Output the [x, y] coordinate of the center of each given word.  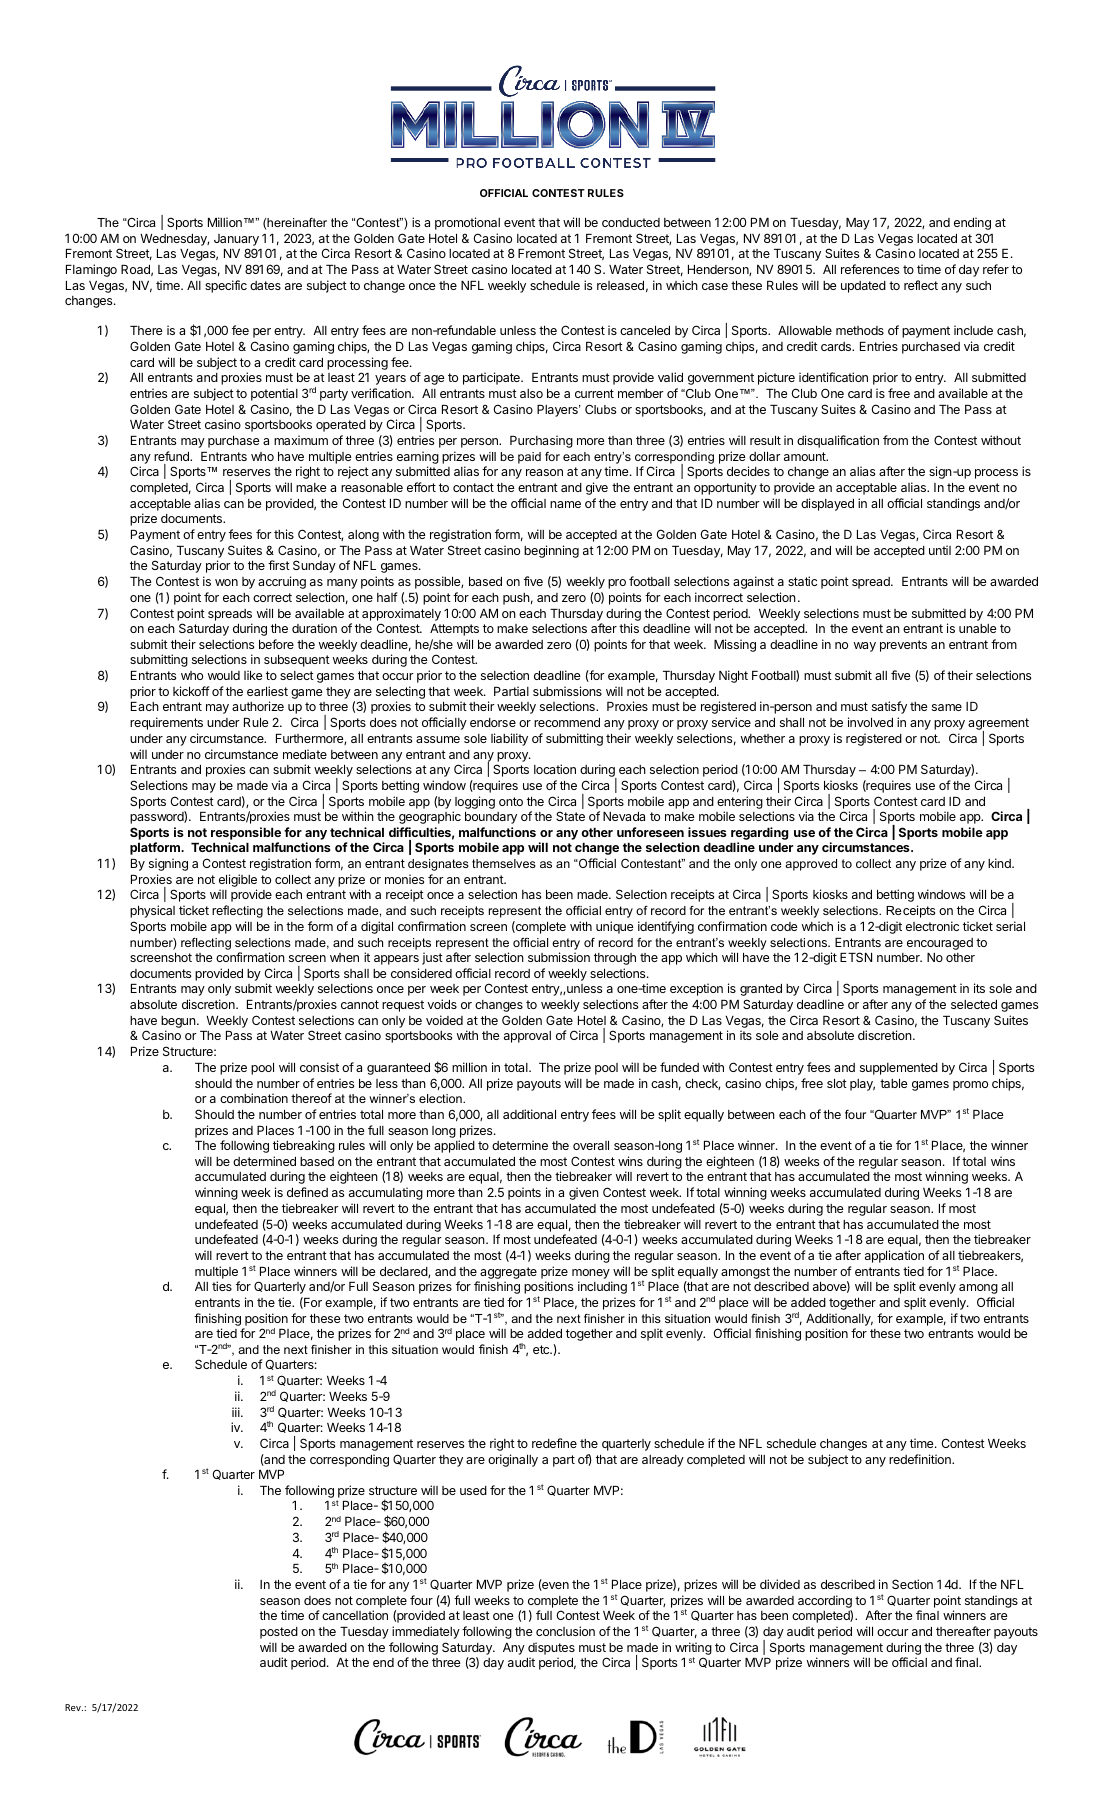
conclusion [565, 1631]
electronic [932, 926]
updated [863, 287]
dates [265, 285]
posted [279, 1633]
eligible [238, 882]
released [620, 285]
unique [615, 927]
